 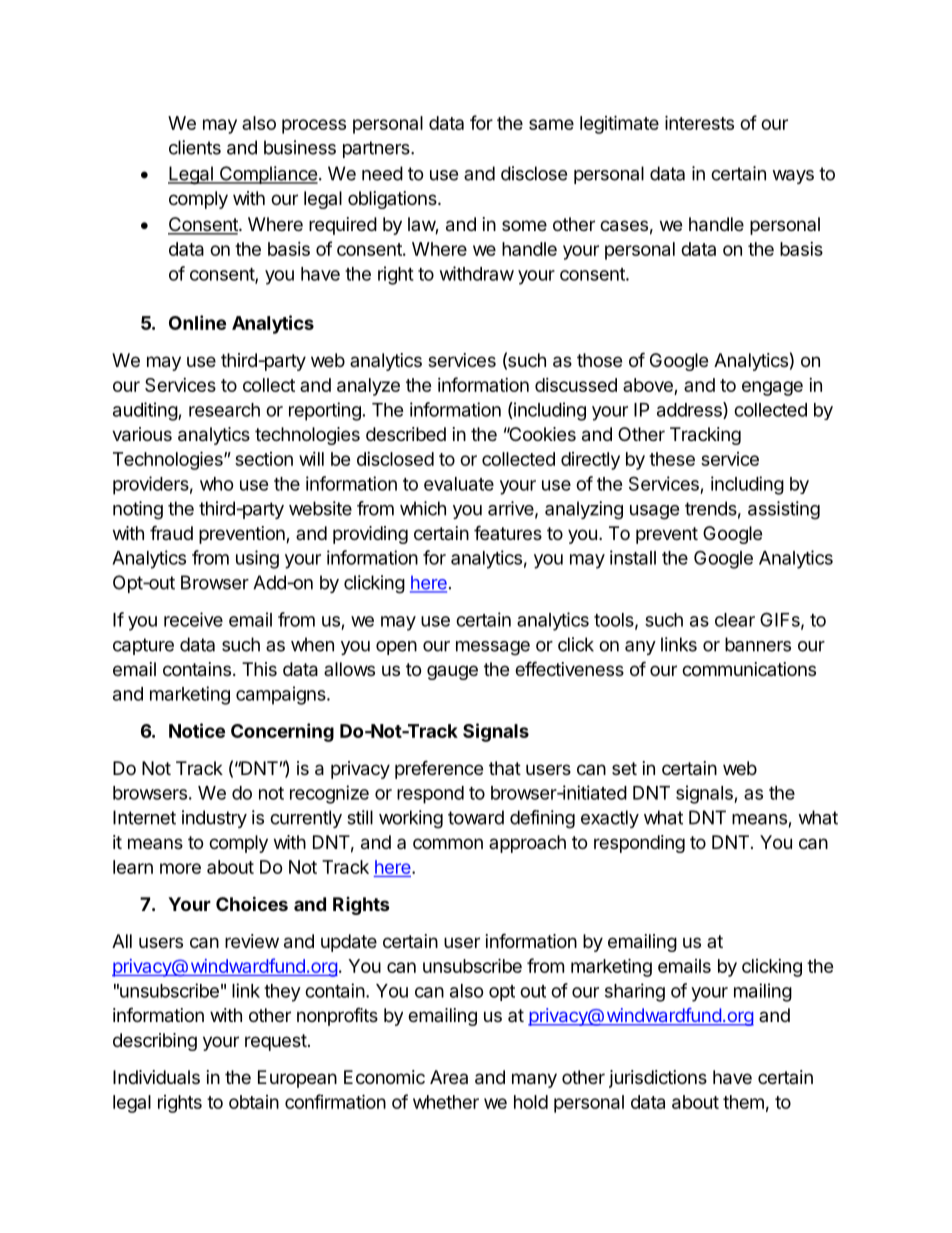 What do you see at coordinates (735, 620) in the page?
I see `clear` at bounding box center [735, 620].
